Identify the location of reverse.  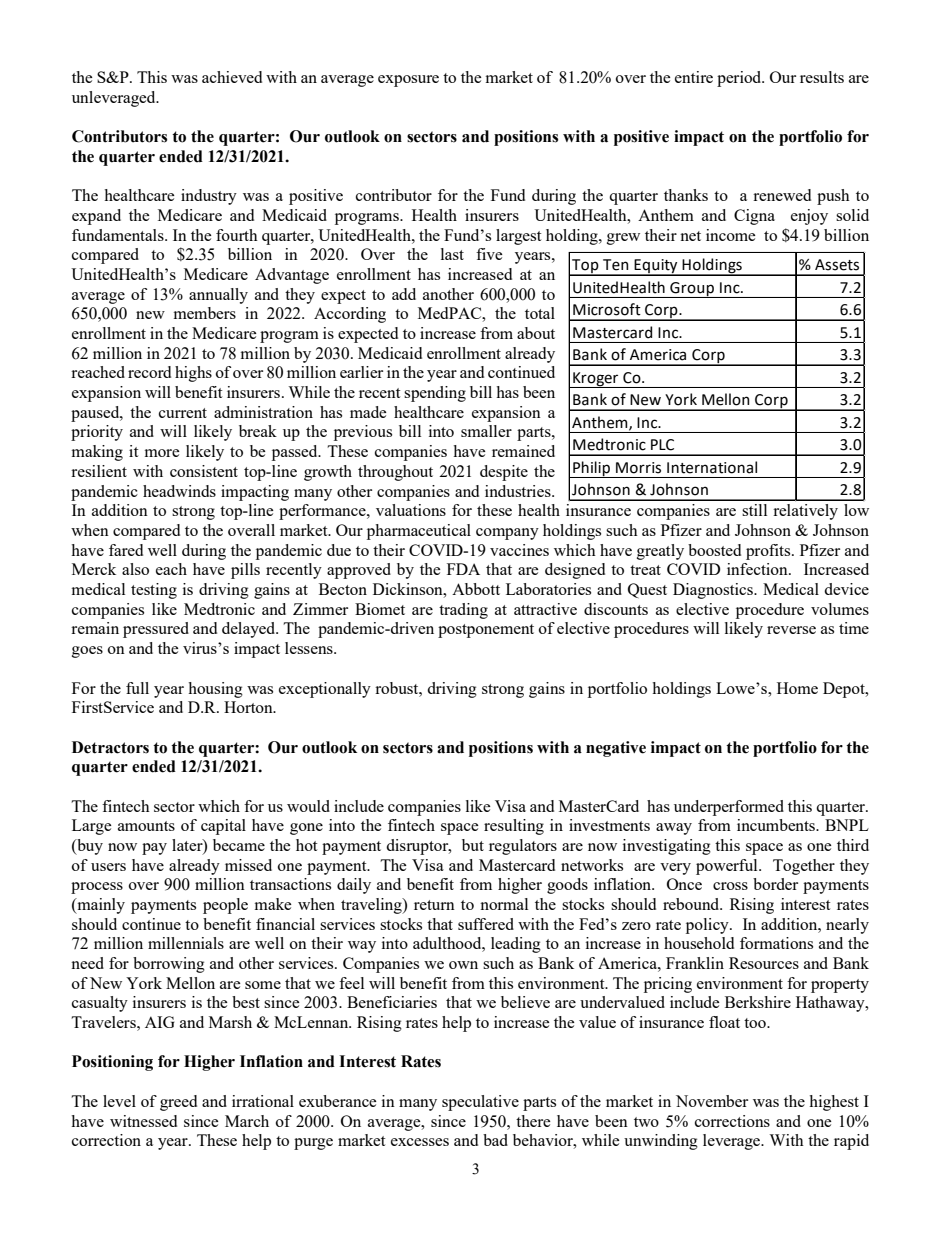
(791, 630).
